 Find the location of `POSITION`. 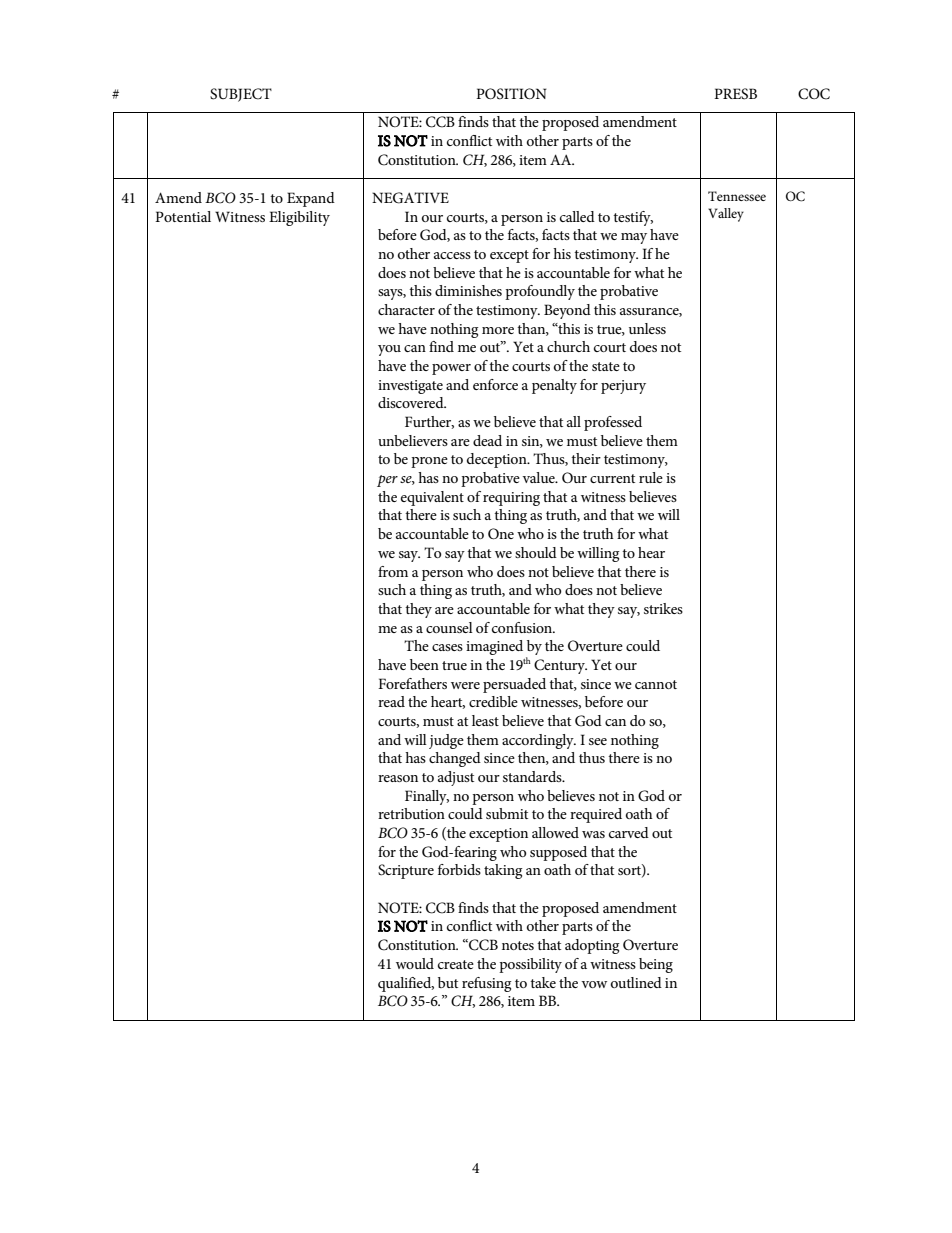

POSITION is located at coordinates (511, 94).
